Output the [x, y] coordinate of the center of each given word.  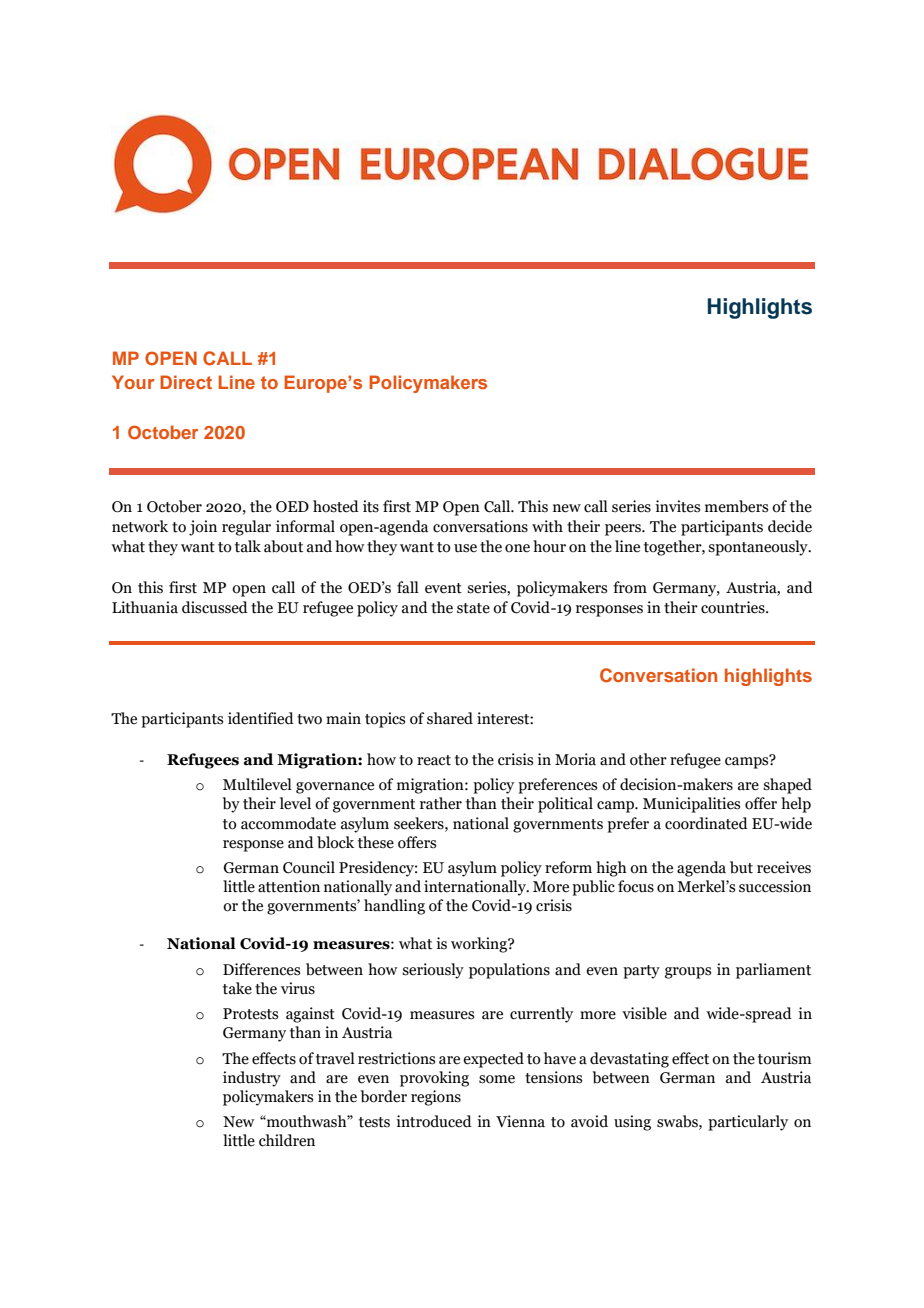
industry [252, 1079]
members [736, 506]
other [648, 759]
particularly [748, 1123]
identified [261, 718]
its [371, 506]
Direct [186, 382]
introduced [434, 1121]
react [434, 760]
